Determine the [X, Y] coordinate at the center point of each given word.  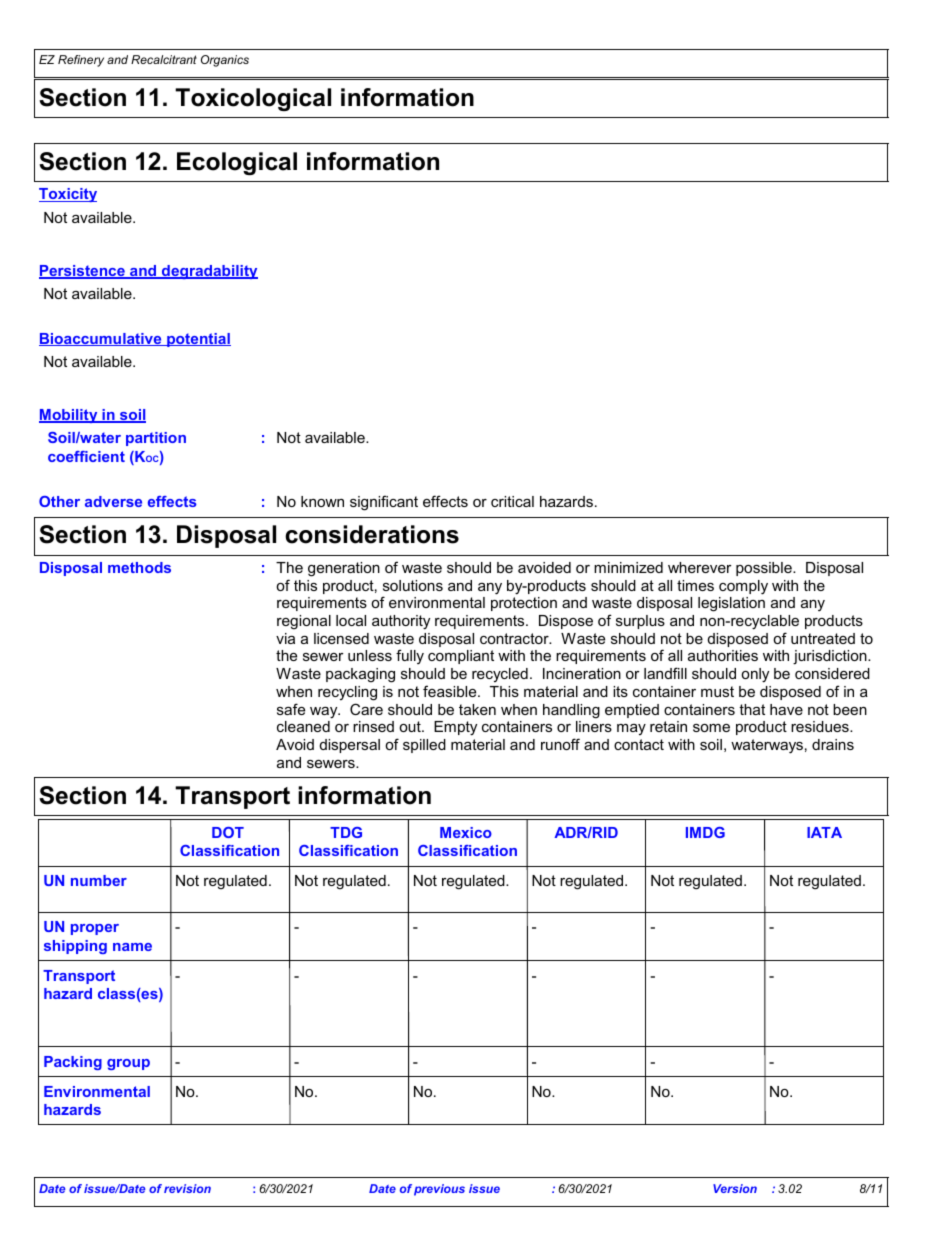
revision [187, 1188]
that [752, 709]
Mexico [466, 832]
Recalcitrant [164, 59]
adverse [113, 501]
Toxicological [253, 99]
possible [765, 569]
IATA [824, 832]
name [132, 947]
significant [384, 503]
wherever [700, 567]
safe [291, 709]
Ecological [237, 163]
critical [512, 501]
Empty [455, 728]
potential [198, 340]
